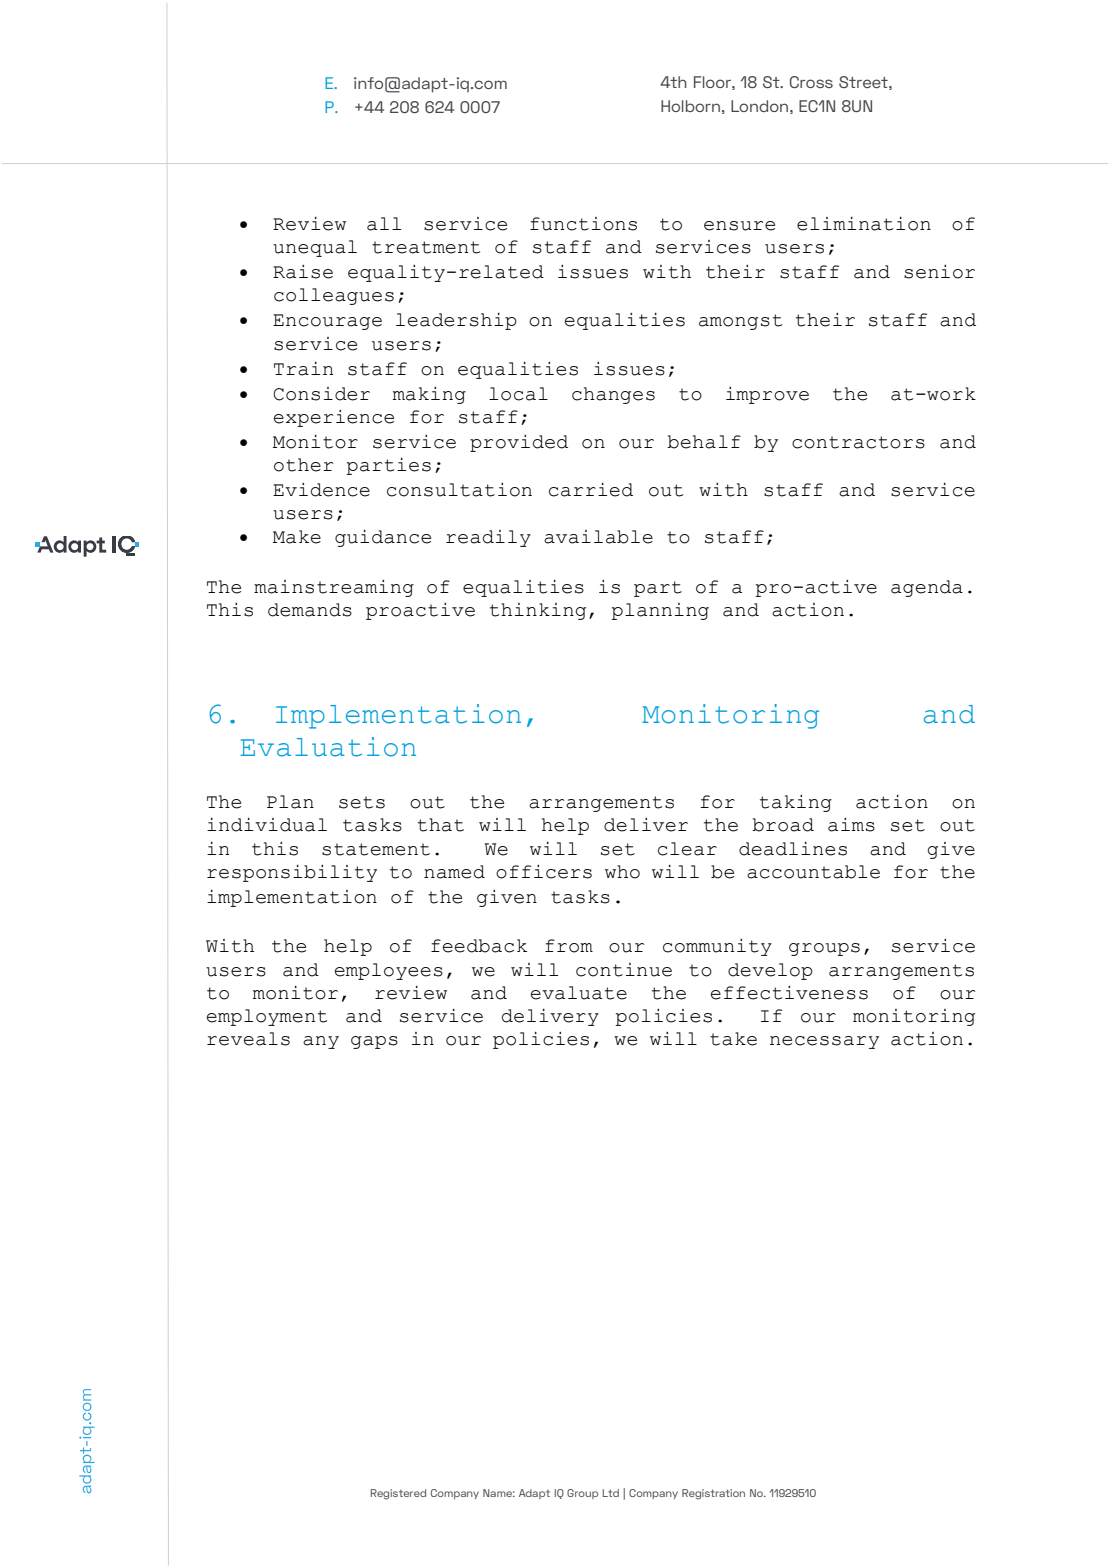 Image resolution: width=1108 pixels, height=1568 pixels. What do you see at coordinates (398, 1494) in the document?
I see `Registered` at bounding box center [398, 1494].
